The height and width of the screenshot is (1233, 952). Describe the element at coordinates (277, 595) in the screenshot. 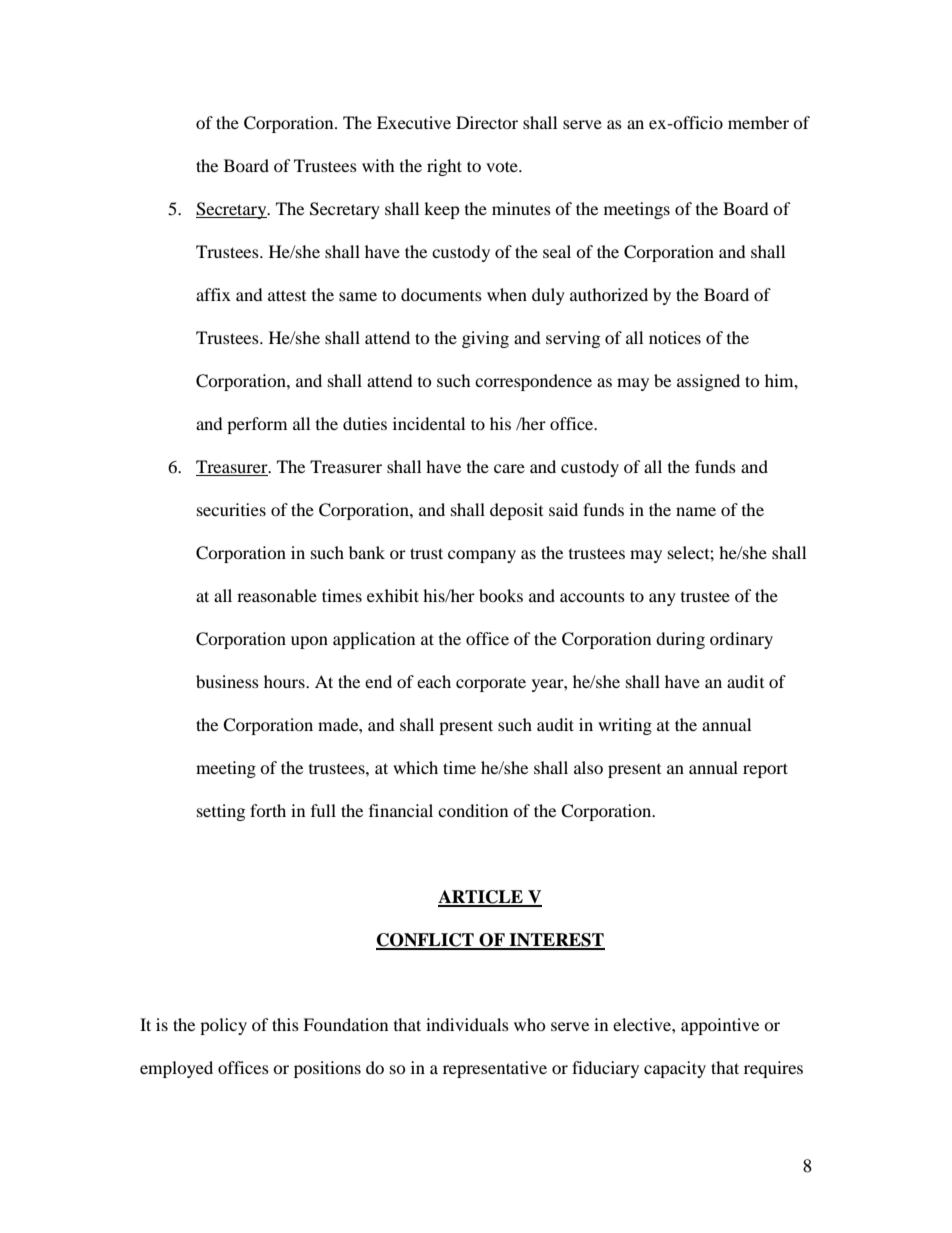

I see `reasonable` at that location.
